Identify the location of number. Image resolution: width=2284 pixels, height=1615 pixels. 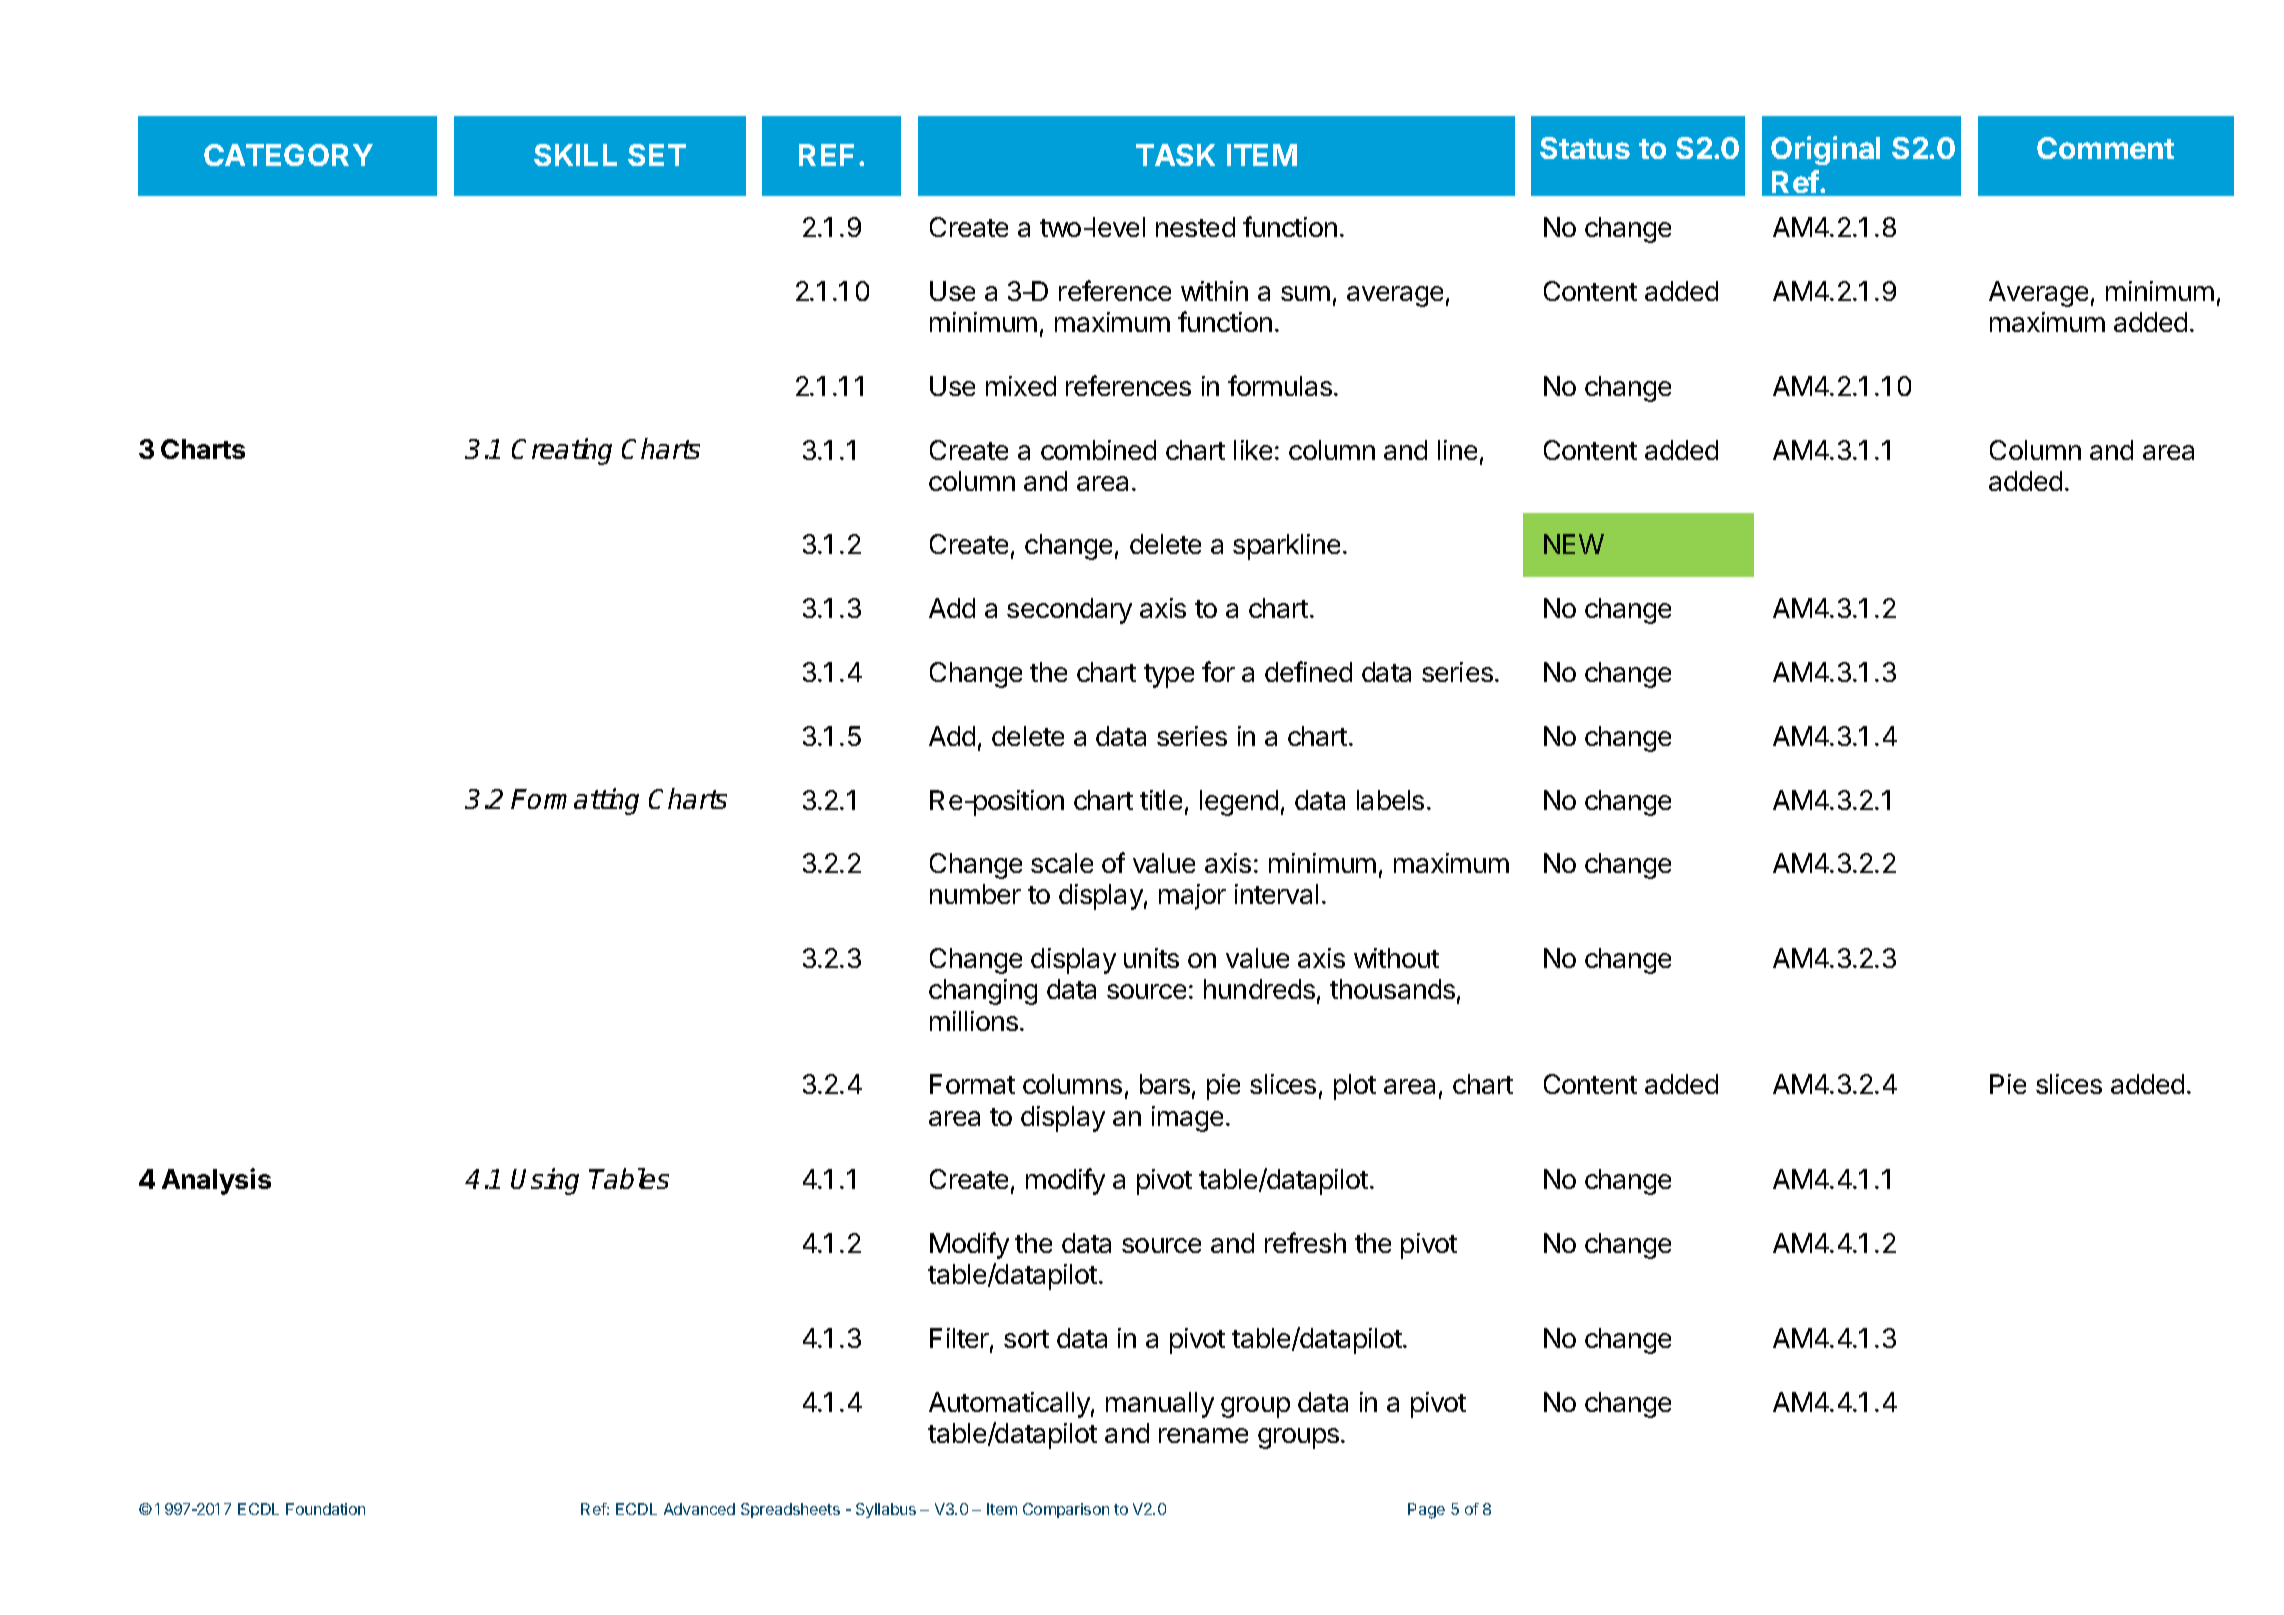
(975, 894).
